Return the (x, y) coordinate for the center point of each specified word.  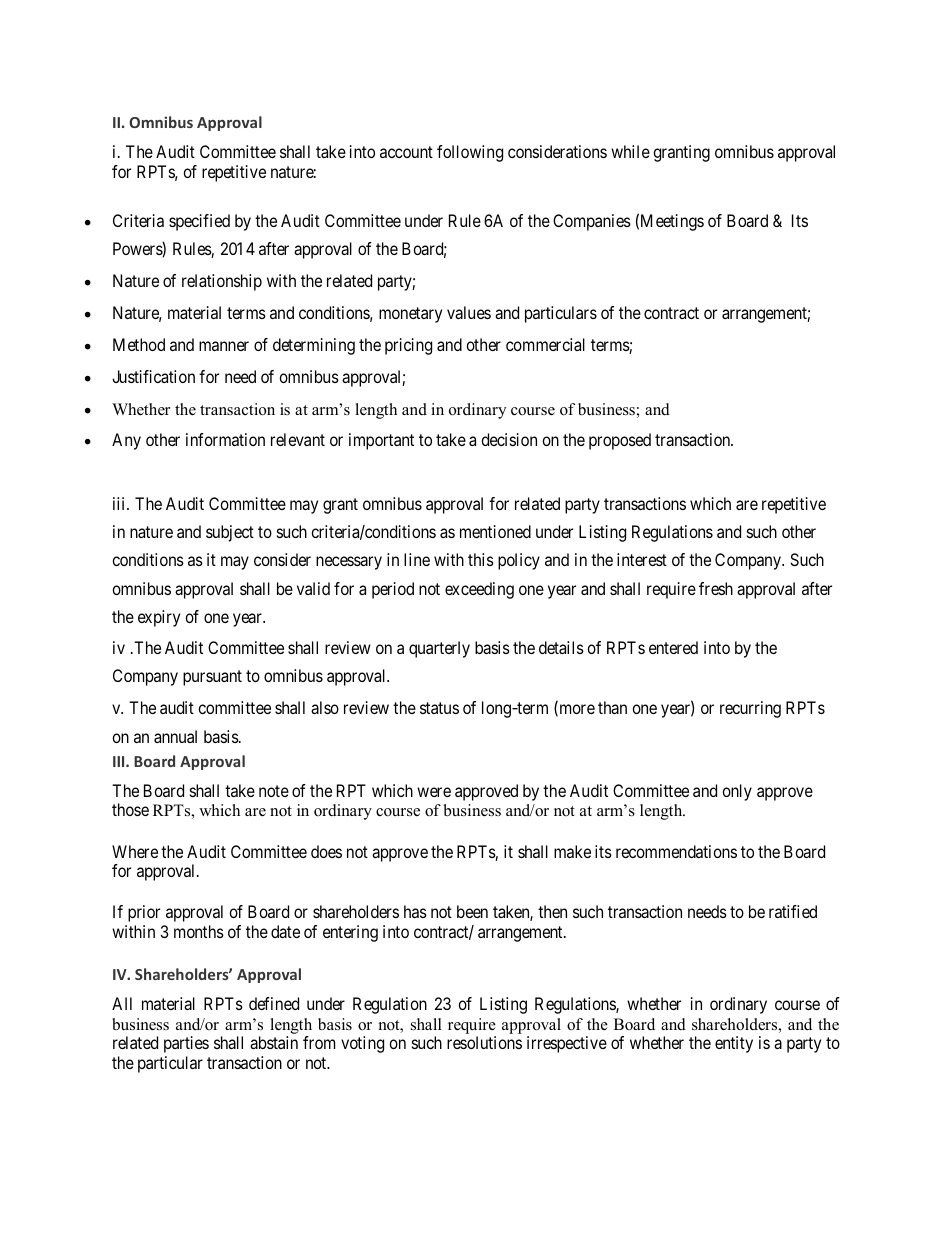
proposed (620, 441)
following (470, 153)
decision (509, 439)
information (225, 439)
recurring (750, 709)
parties (186, 1044)
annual (175, 736)
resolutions (484, 1042)
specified (199, 222)
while (630, 151)
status (439, 708)
